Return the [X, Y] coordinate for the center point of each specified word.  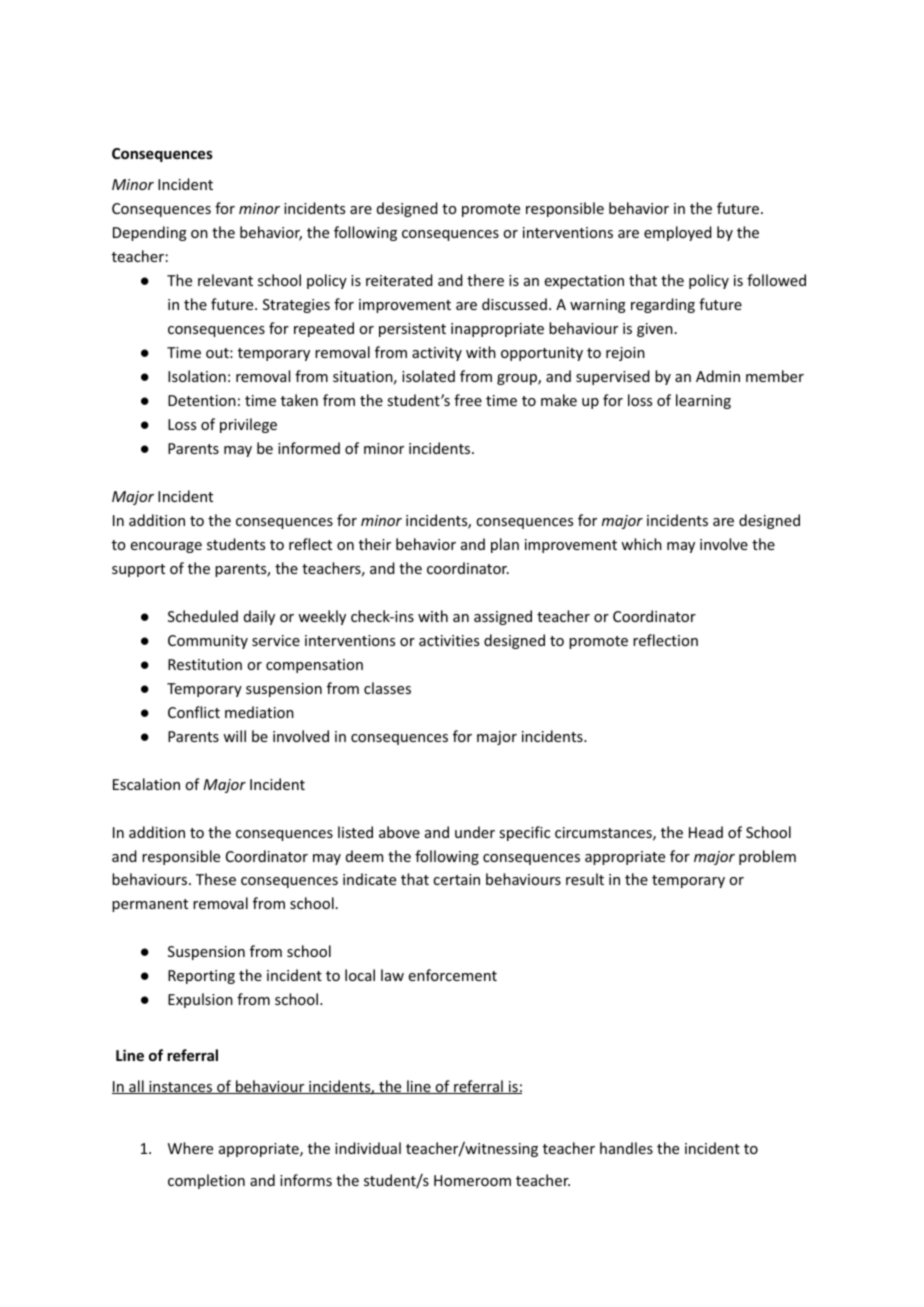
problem [767, 857]
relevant [225, 280]
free [468, 400]
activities [449, 640]
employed [678, 233]
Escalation [146, 784]
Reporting [201, 977]
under [475, 832]
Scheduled [203, 616]
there [485, 280]
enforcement [453, 975]
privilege [248, 425]
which [641, 544]
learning [703, 401]
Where [190, 1148]
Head [706, 832]
